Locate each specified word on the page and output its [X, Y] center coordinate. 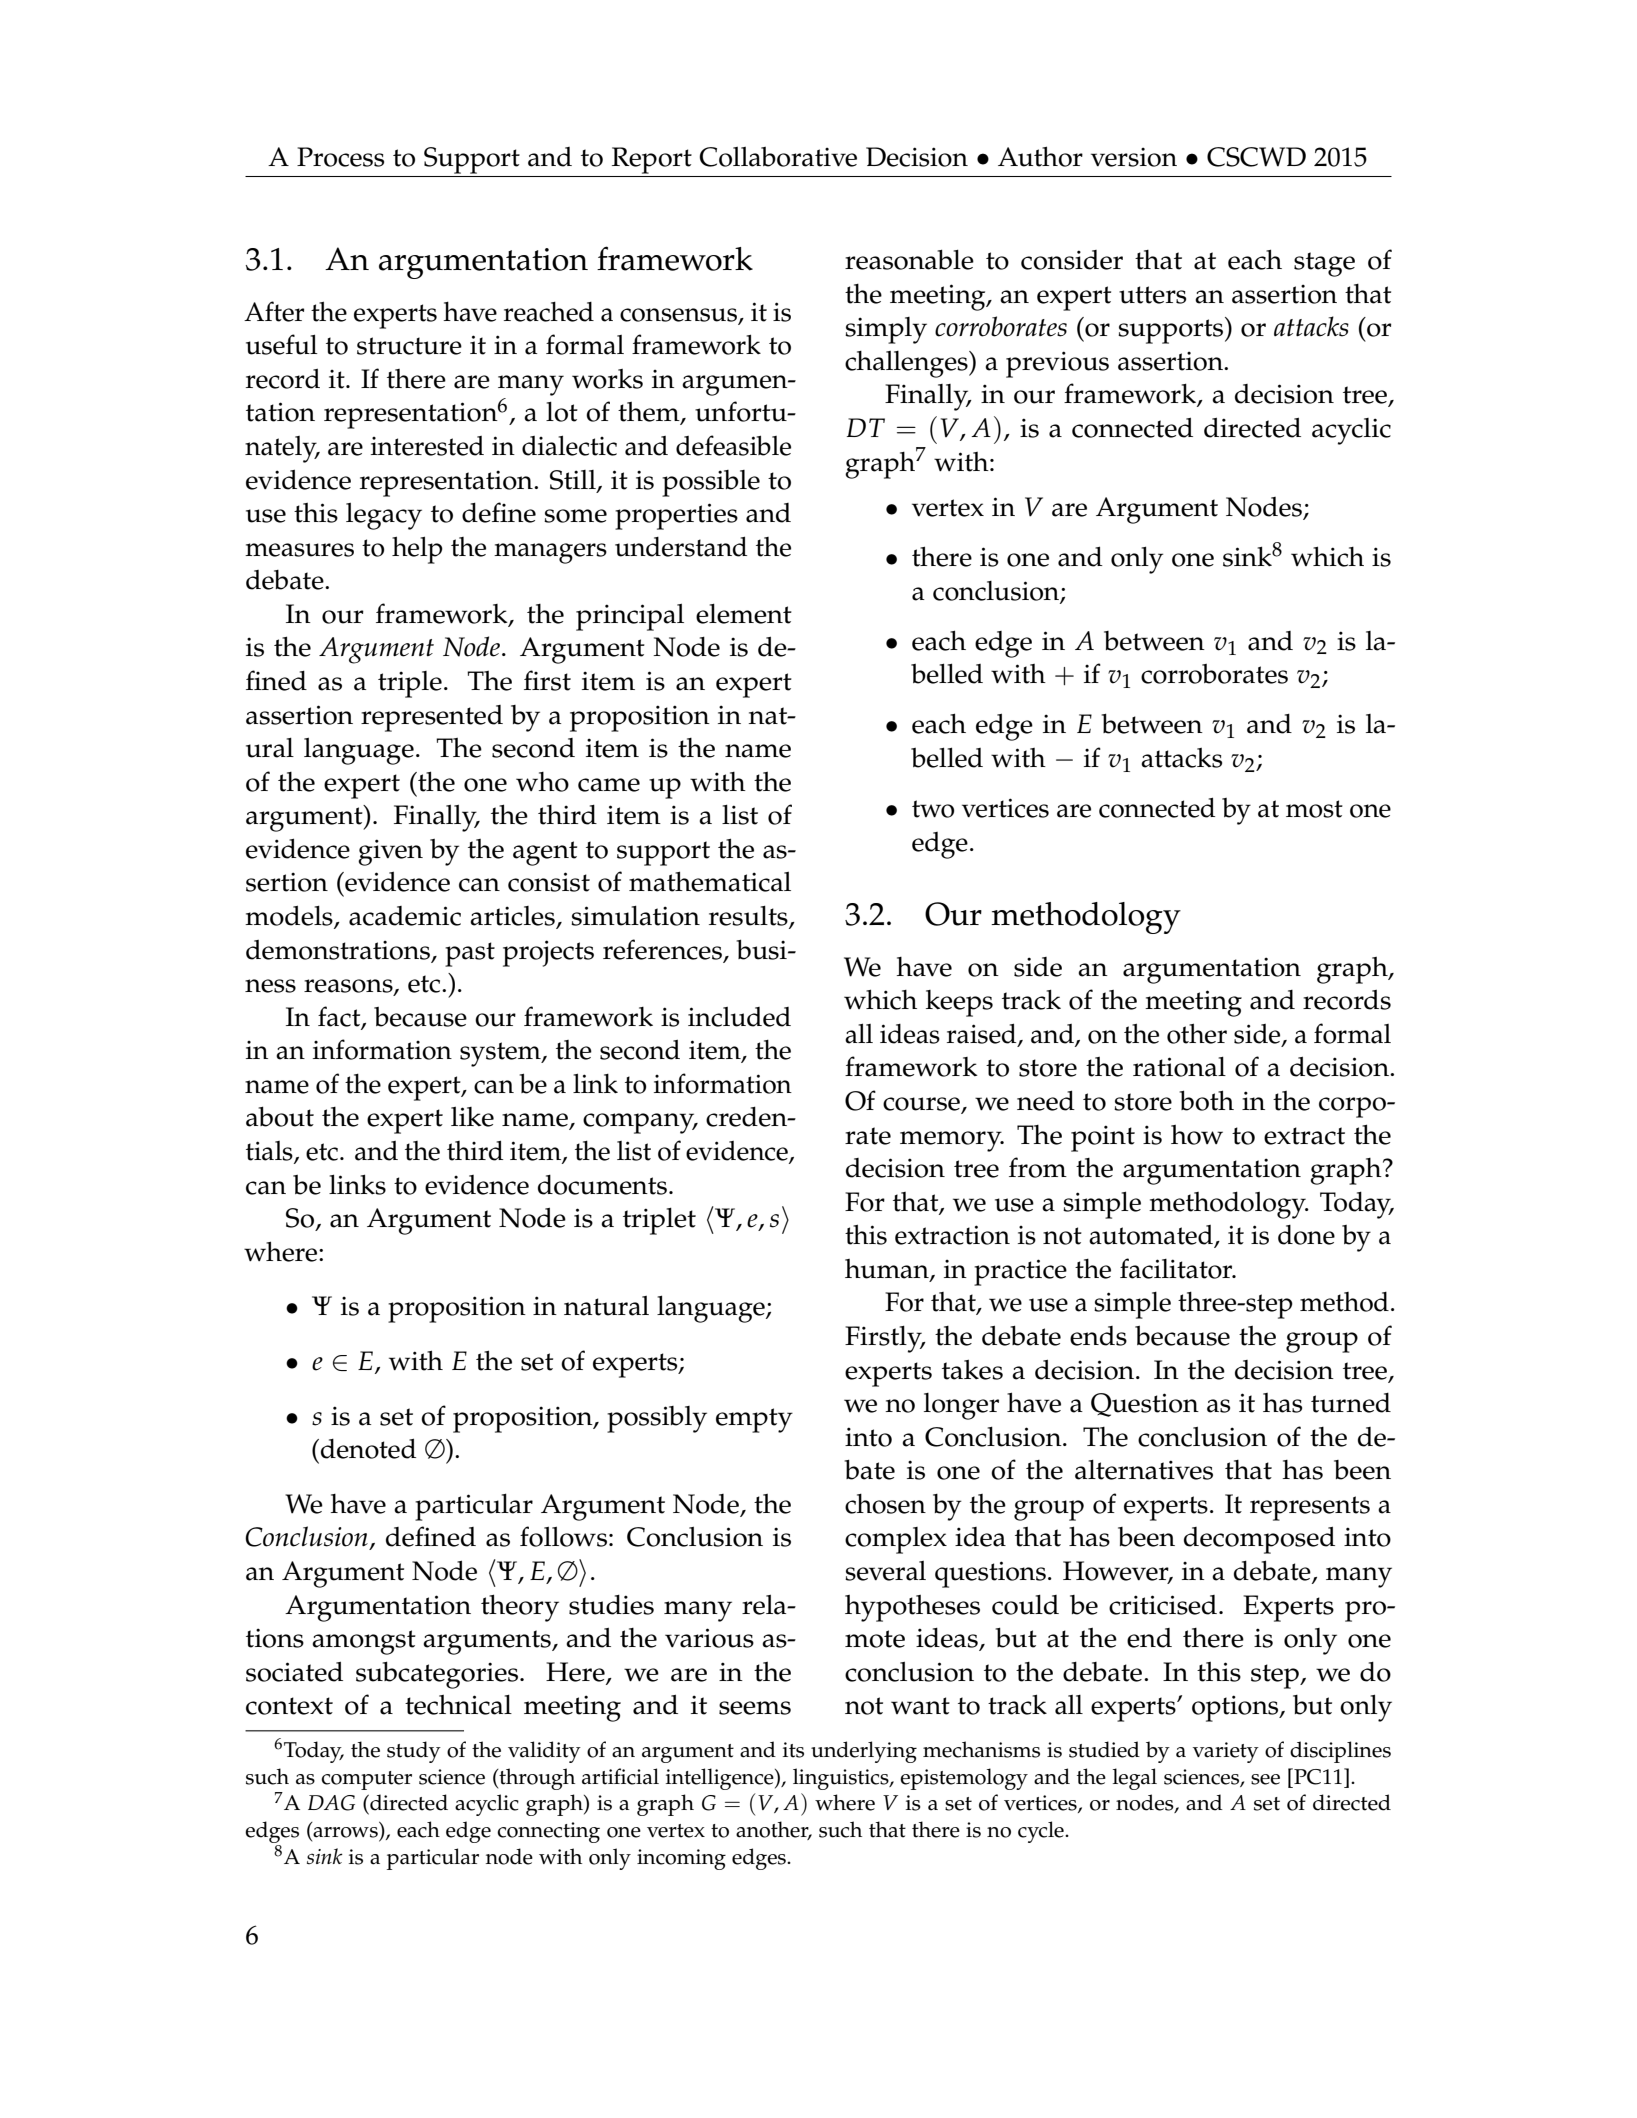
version [1134, 157]
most [1314, 809]
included [739, 1017]
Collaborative [778, 157]
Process [340, 157]
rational [1179, 1067]
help [417, 550]
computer [366, 1780]
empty [754, 1420]
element [744, 614]
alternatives [1144, 1470]
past [470, 954]
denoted [368, 1448]
